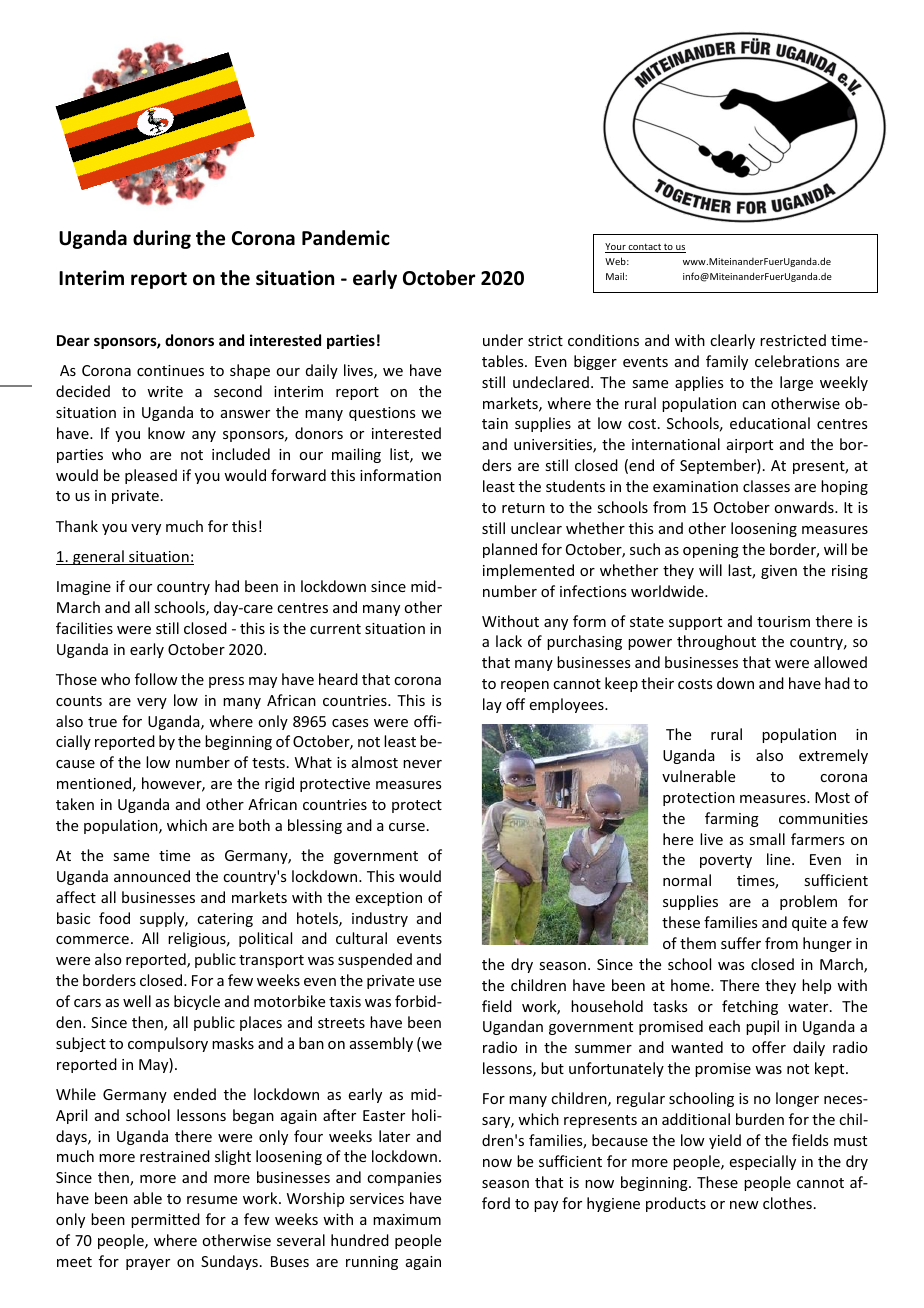 This screenshot has width=924, height=1308. I want to click on pleased, so click(151, 476).
